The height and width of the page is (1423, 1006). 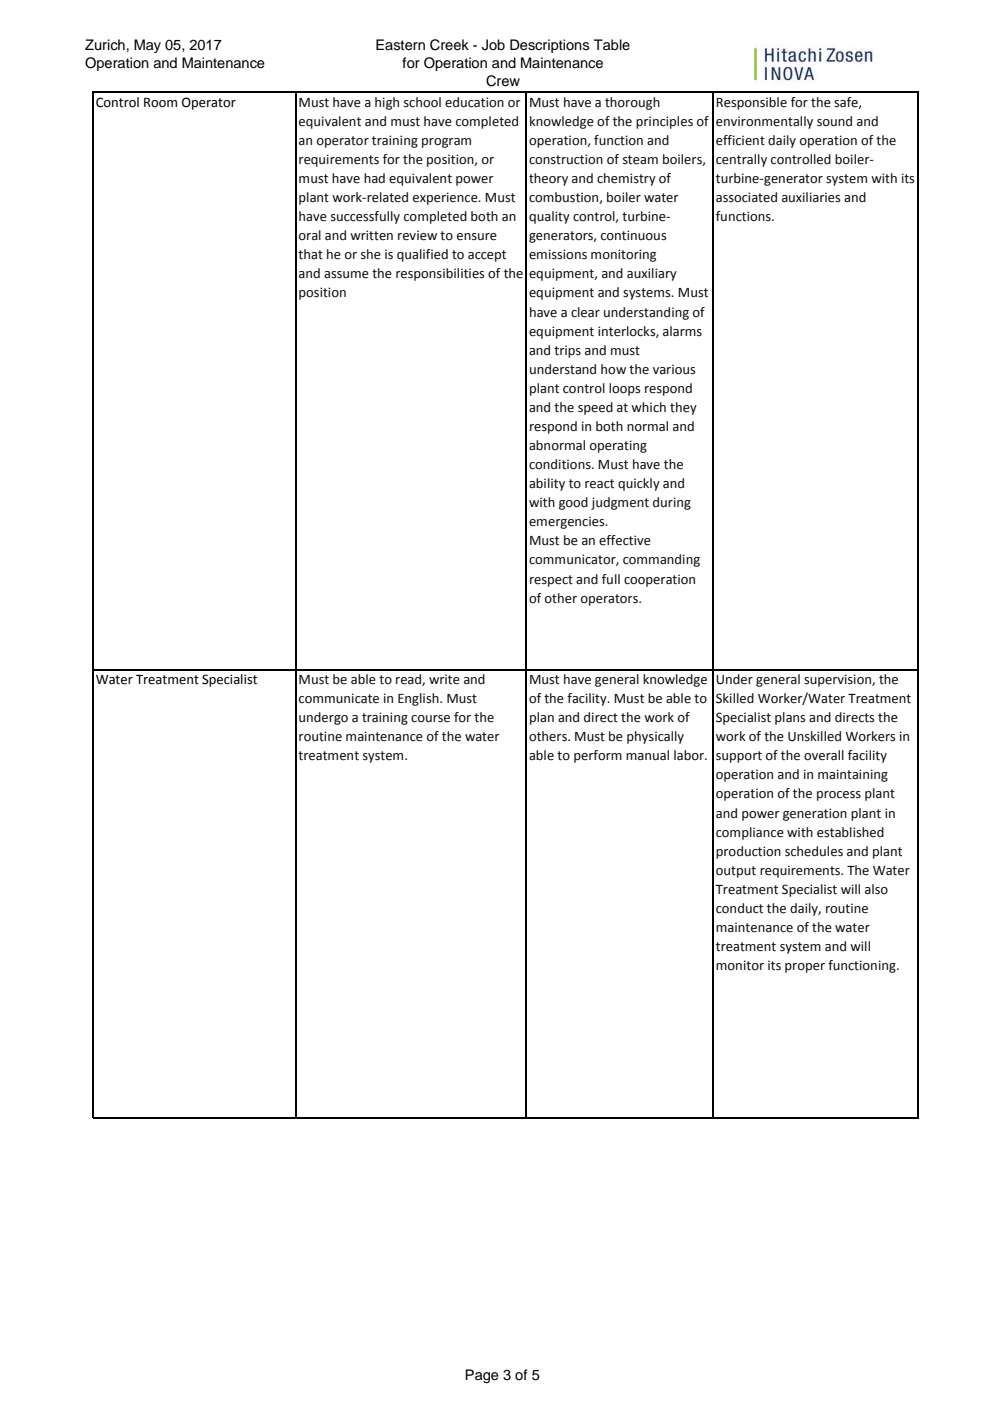 I want to click on proper, so click(x=805, y=968).
